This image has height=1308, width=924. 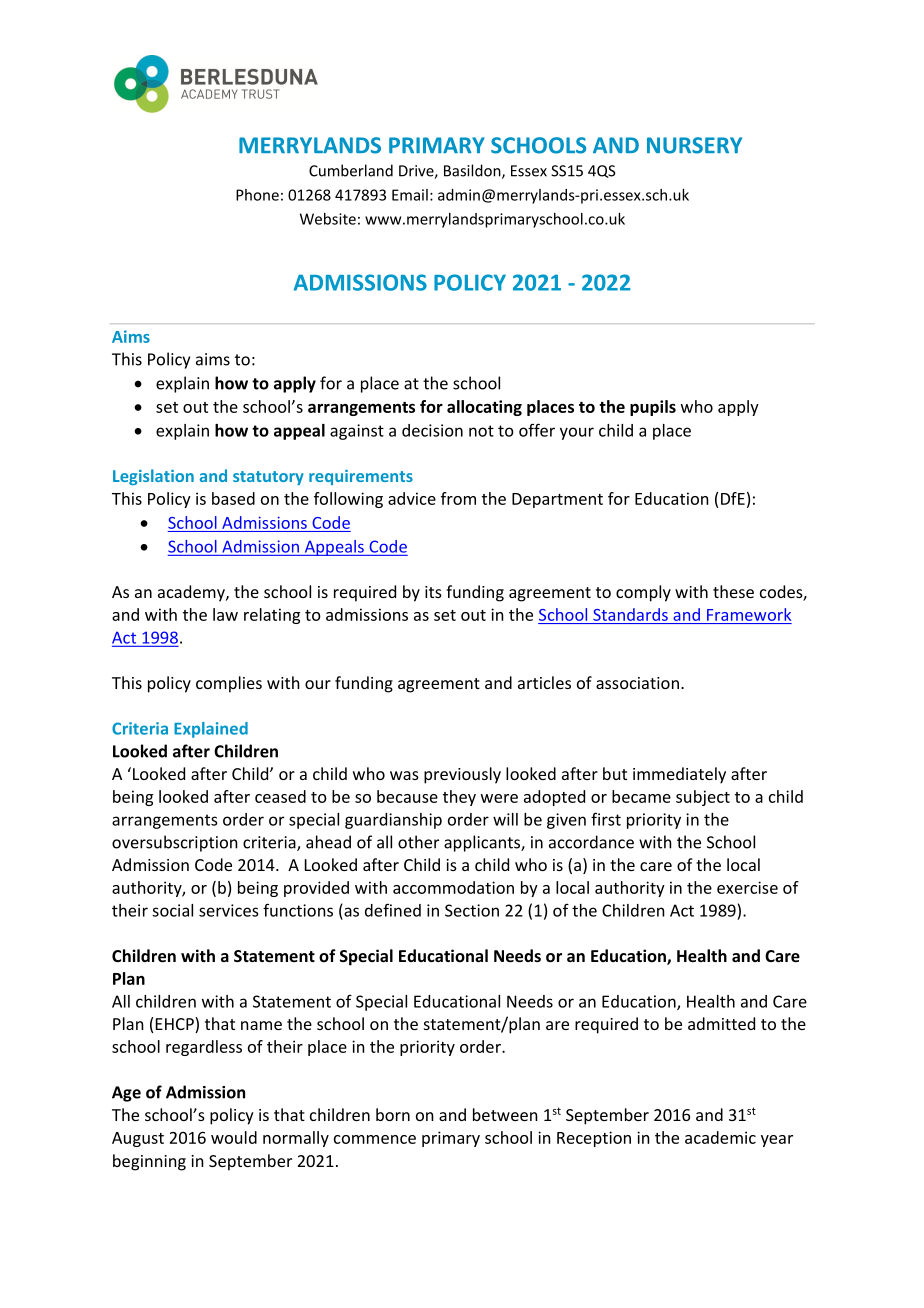 What do you see at coordinates (458, 498) in the image?
I see `from` at bounding box center [458, 498].
